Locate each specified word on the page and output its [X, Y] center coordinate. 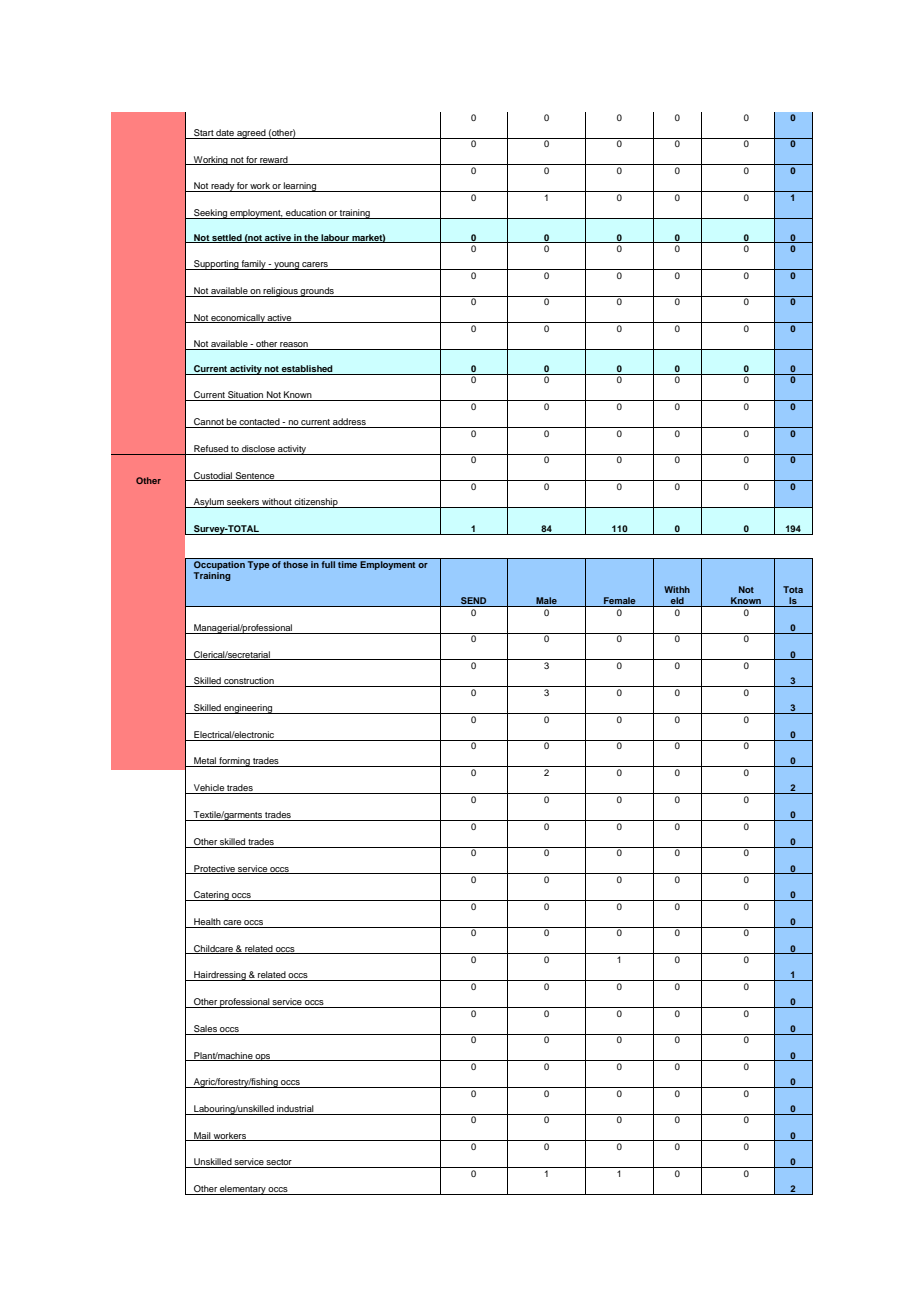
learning [300, 187]
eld [677, 602]
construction [249, 682]
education [306, 214]
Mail [202, 1136]
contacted [260, 423]
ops [263, 1057]
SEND [474, 602]
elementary [243, 1190]
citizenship [316, 503]
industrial [295, 1110]
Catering [211, 896]
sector [279, 1163]
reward [274, 160]
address [349, 423]
